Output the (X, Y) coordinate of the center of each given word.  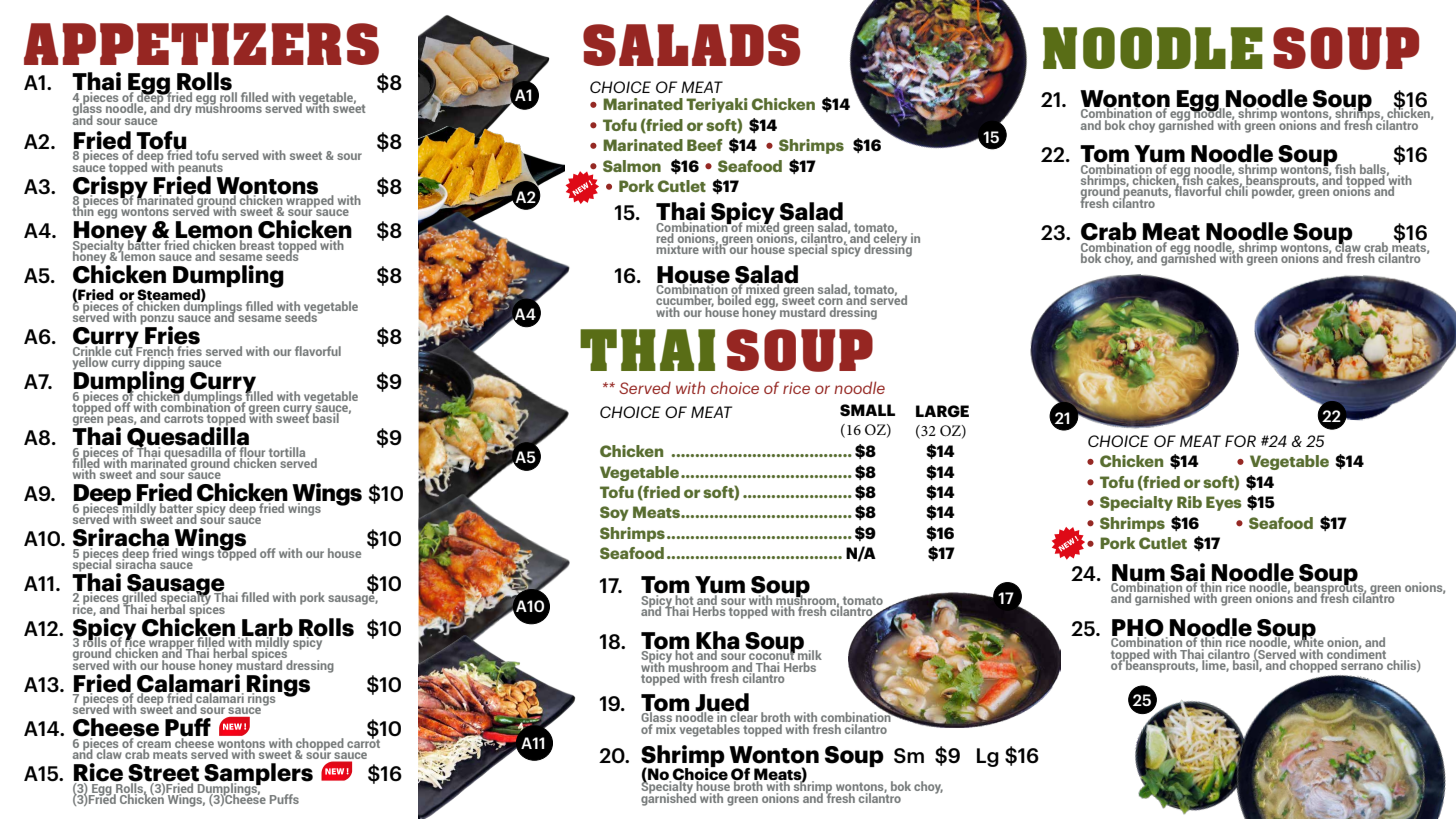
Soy (614, 513)
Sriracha (121, 538)
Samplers (257, 775)
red (665, 238)
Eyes (1224, 503)
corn (830, 303)
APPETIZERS (201, 44)
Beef (704, 145)
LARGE (942, 411)
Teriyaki (717, 105)
